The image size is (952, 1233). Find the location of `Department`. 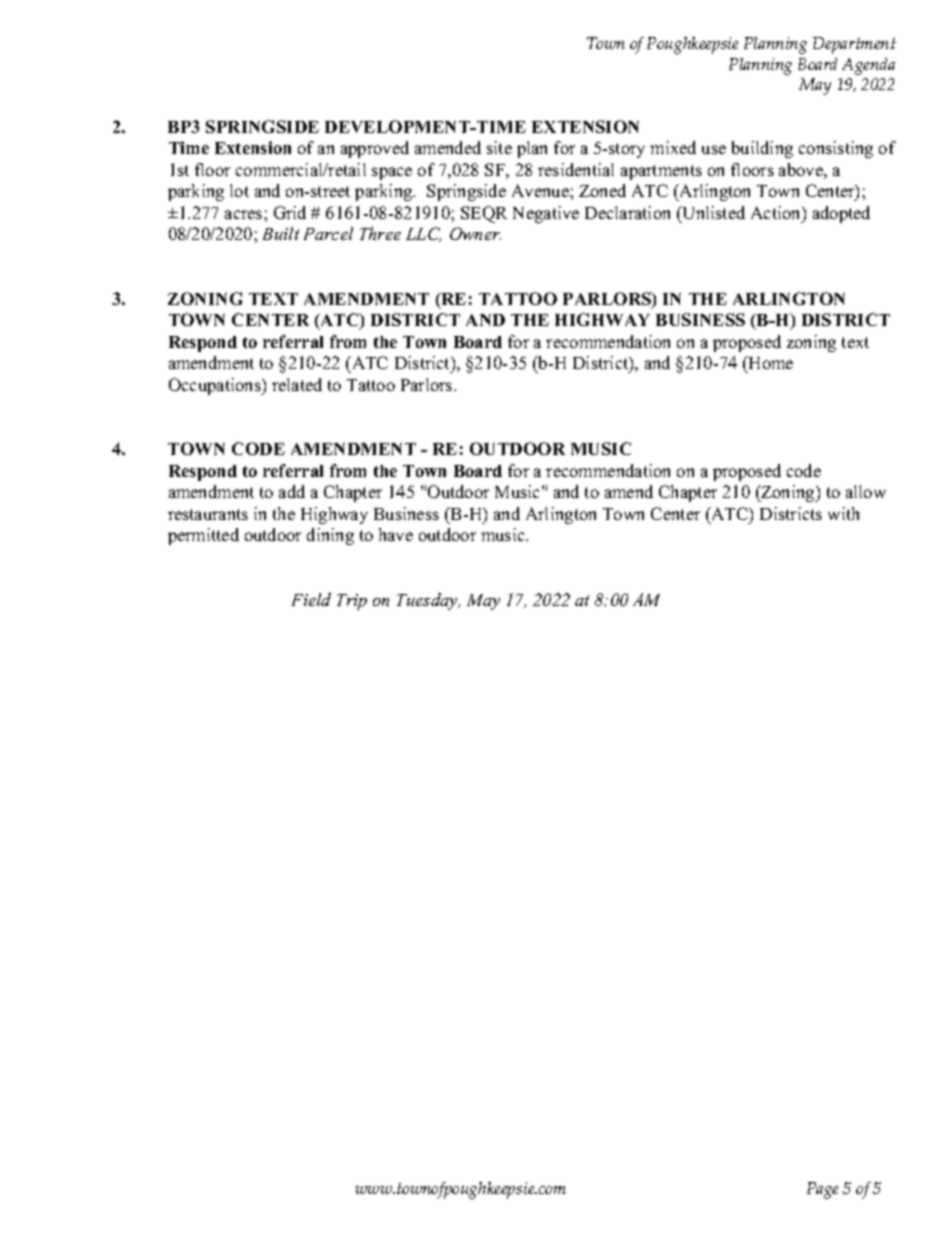

Department is located at coordinates (854, 45).
